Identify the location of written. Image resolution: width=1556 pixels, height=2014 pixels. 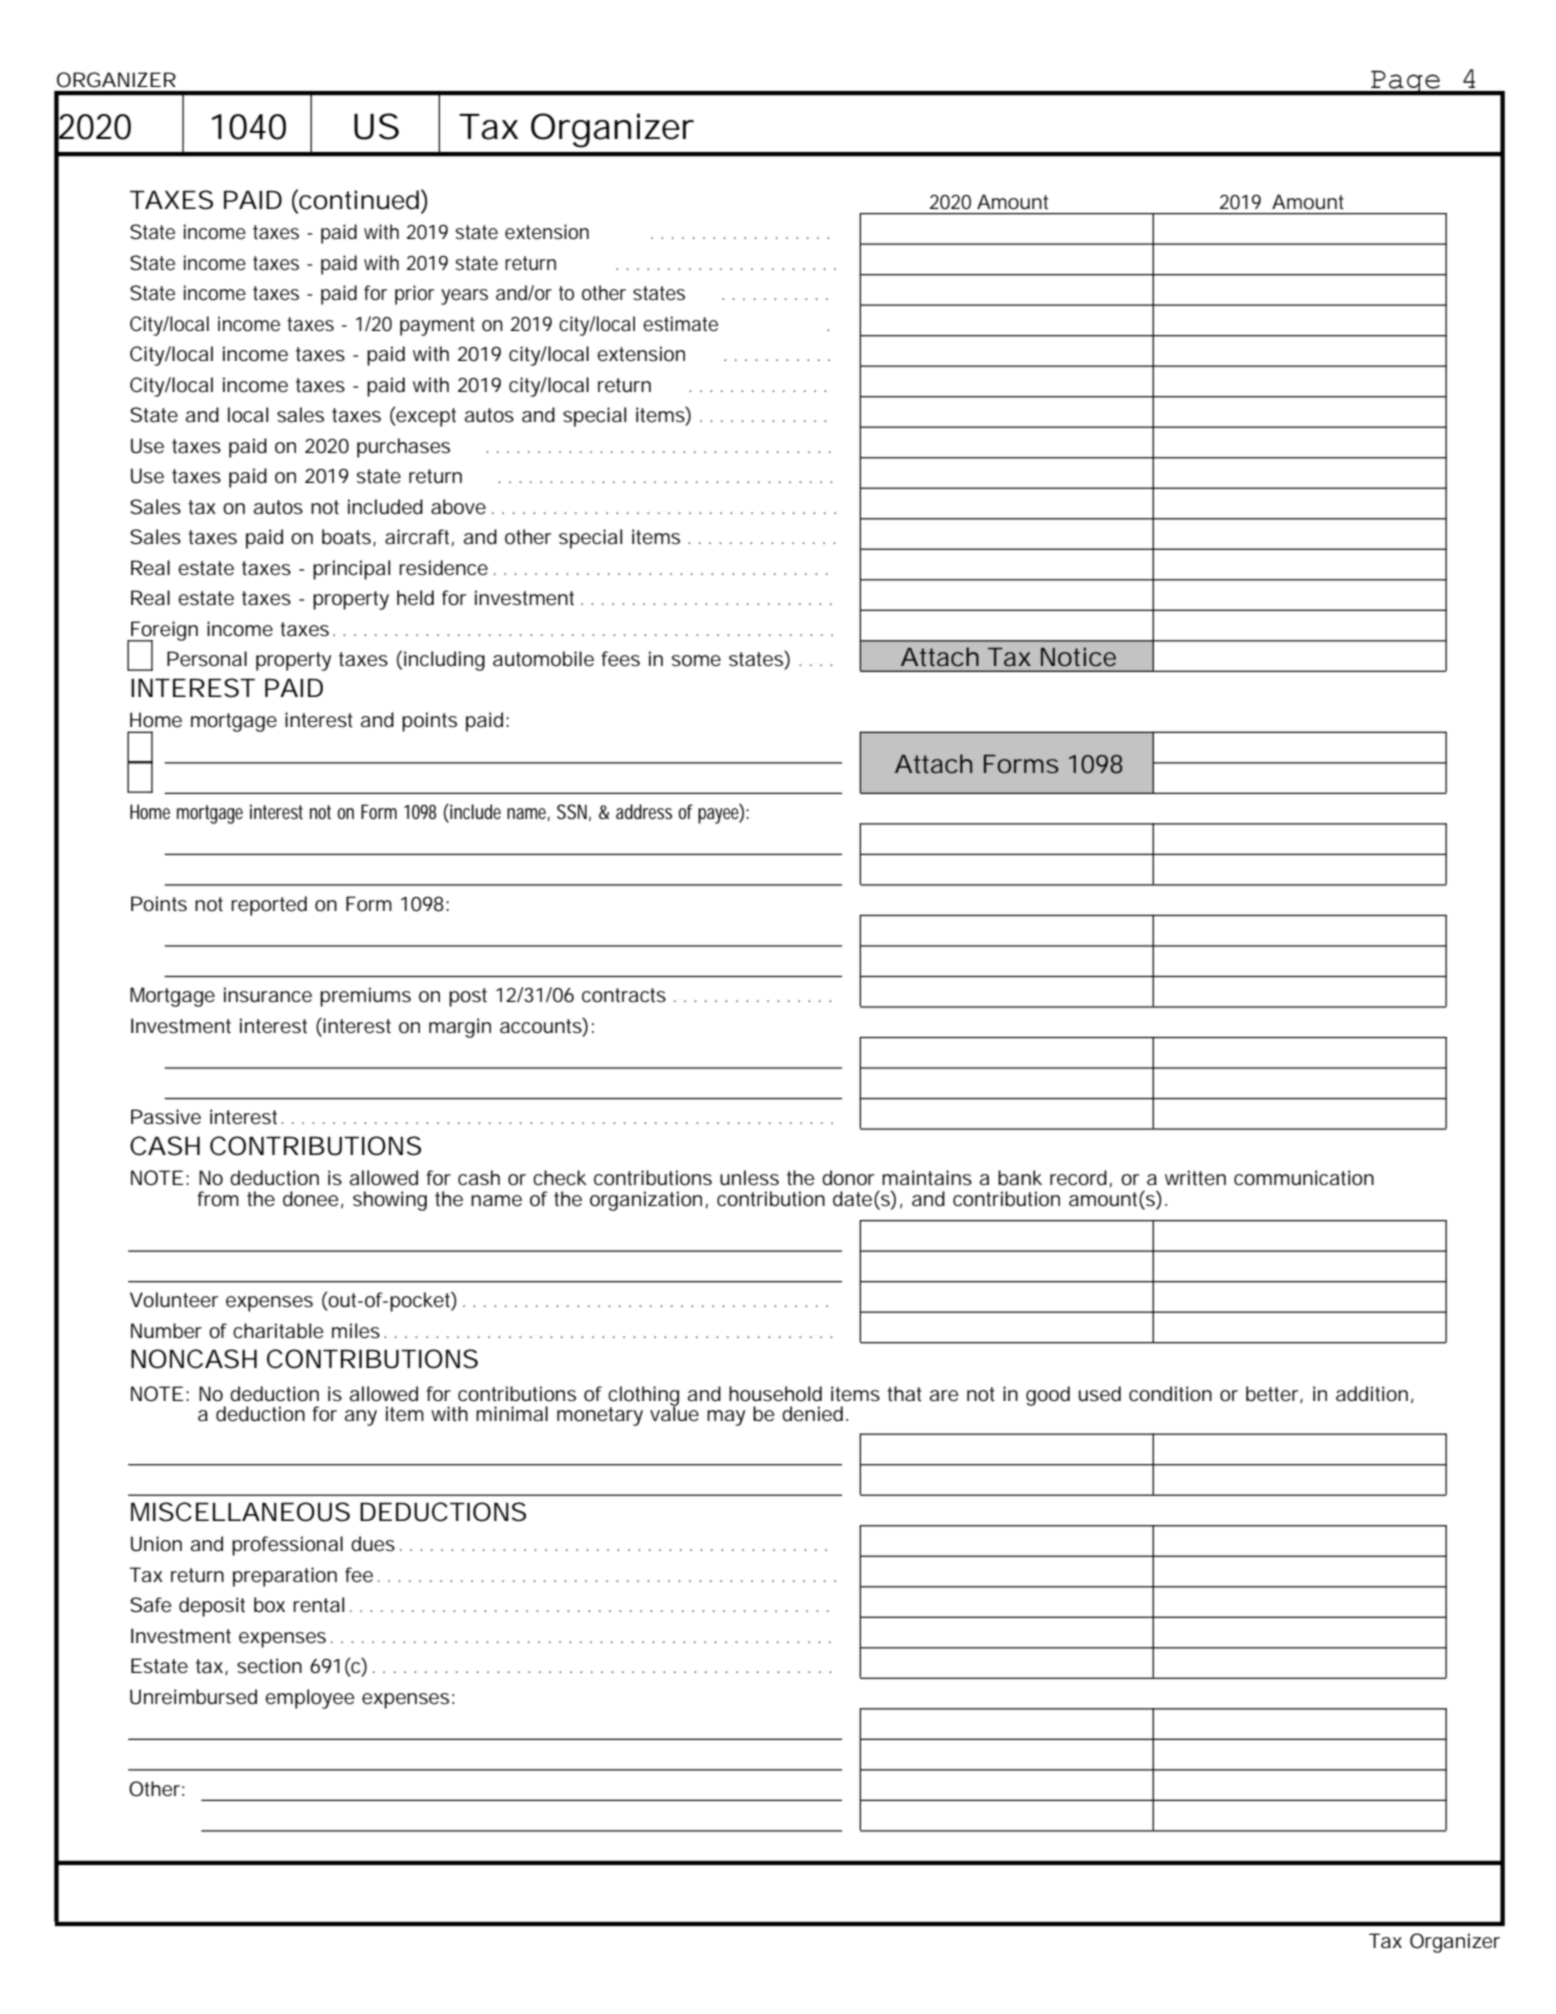
(1195, 1178).
